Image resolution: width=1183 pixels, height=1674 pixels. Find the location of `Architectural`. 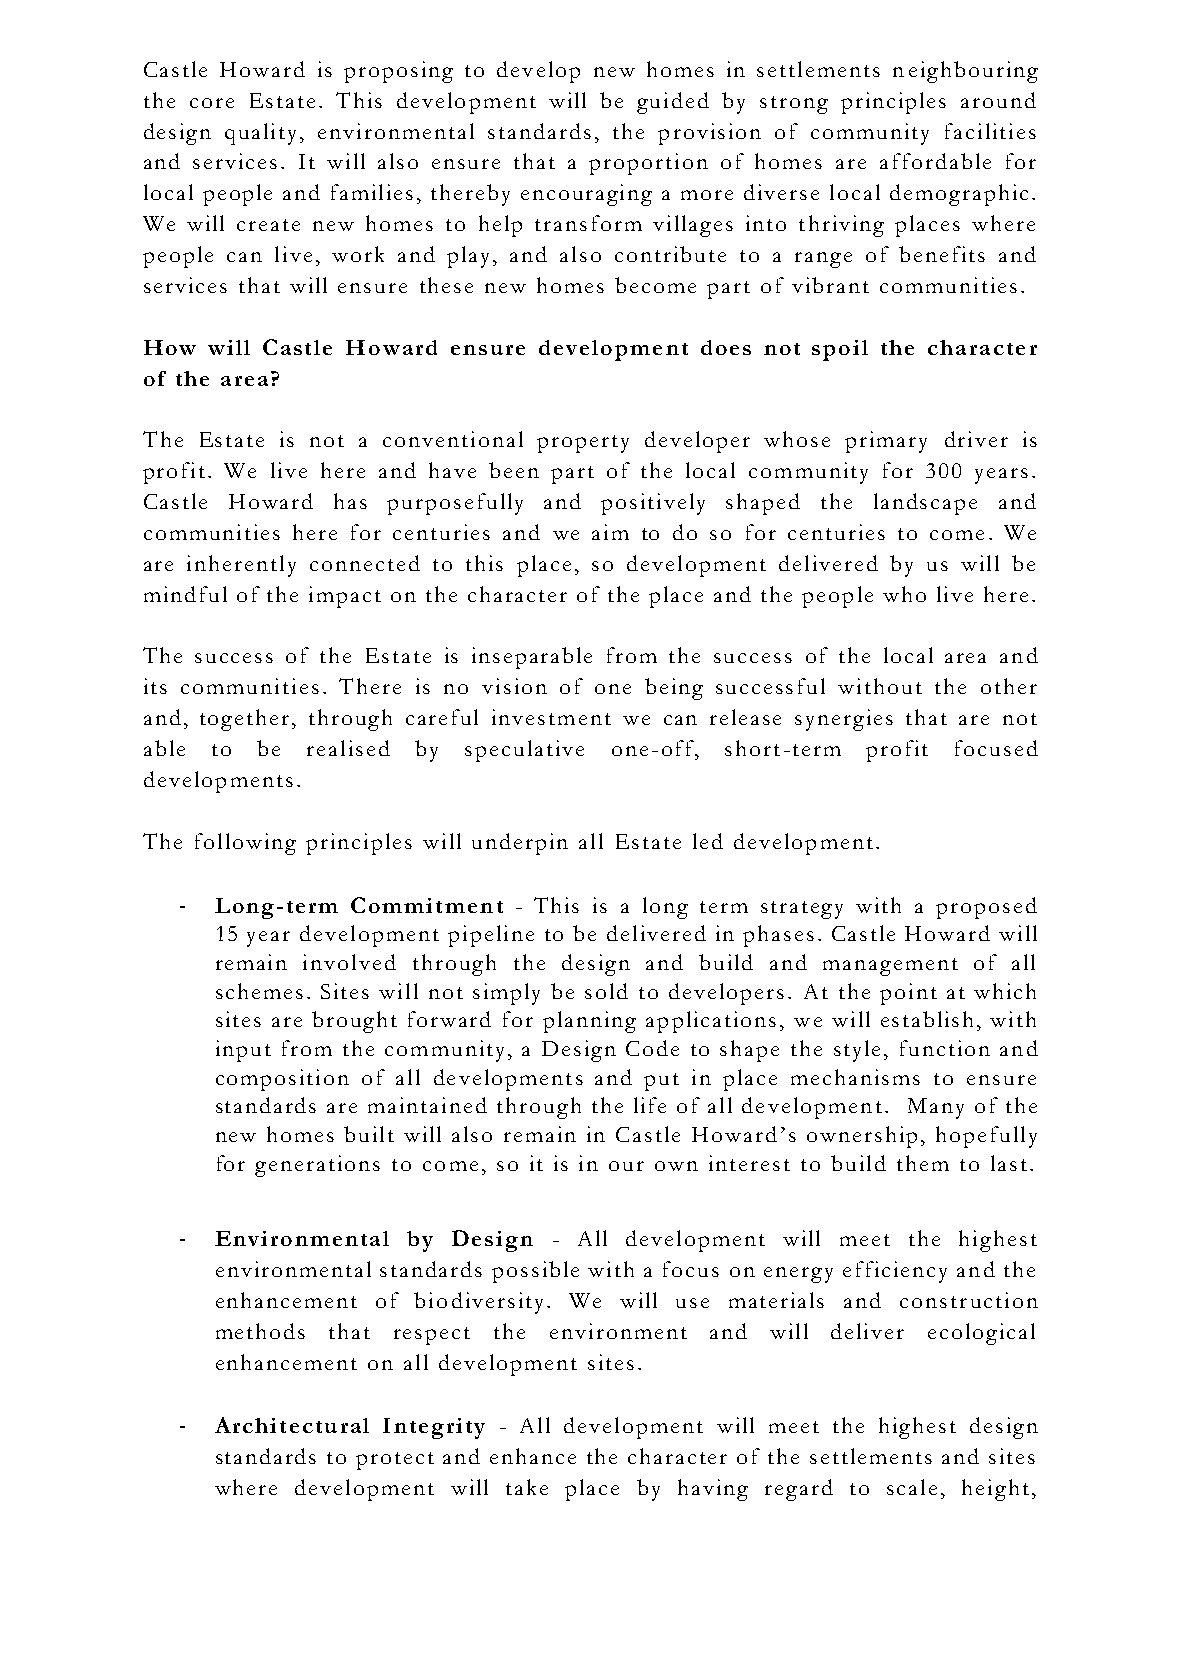

Architectural is located at coordinates (292, 1425).
